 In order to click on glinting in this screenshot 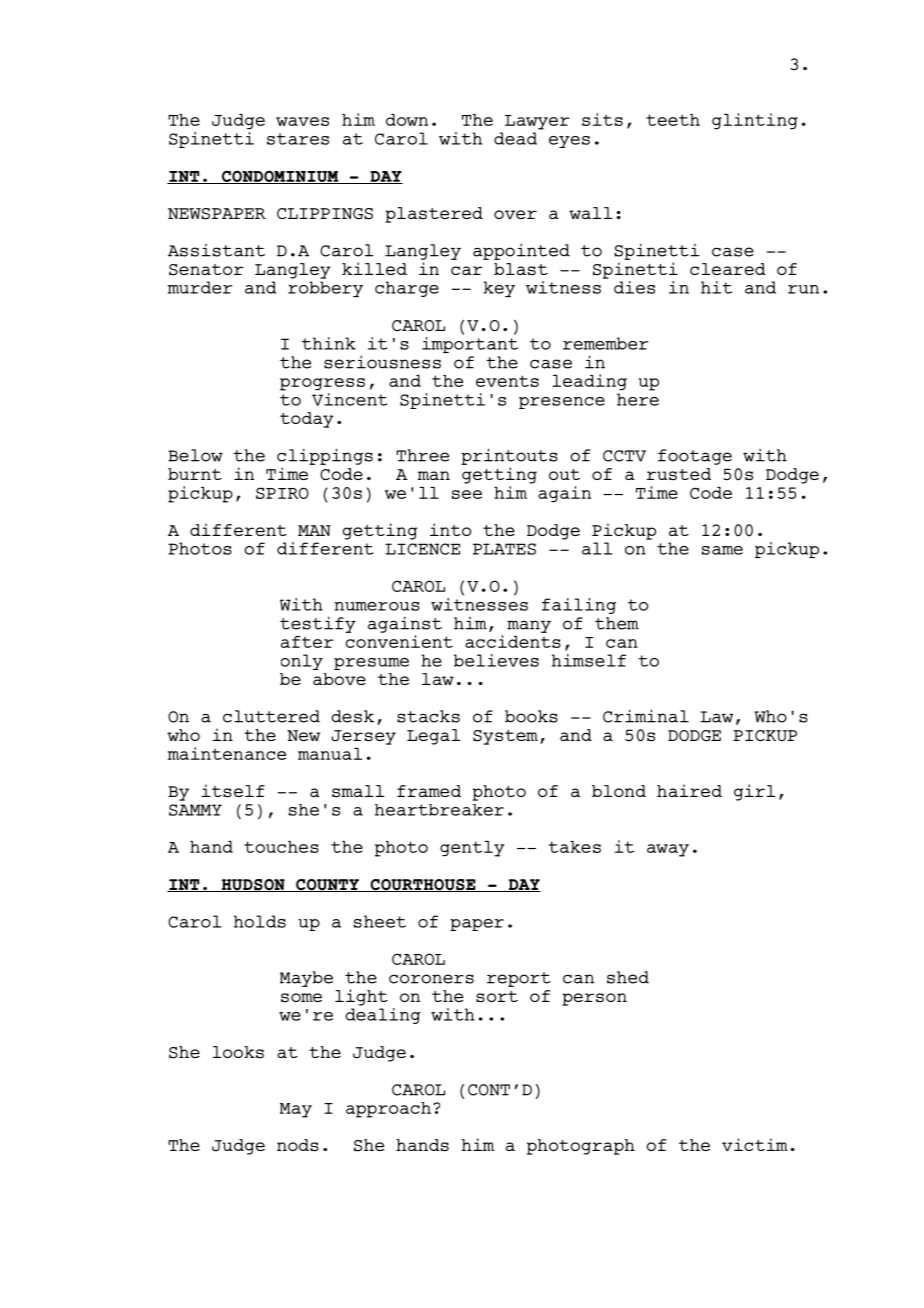, I will do `click(755, 121)`.
